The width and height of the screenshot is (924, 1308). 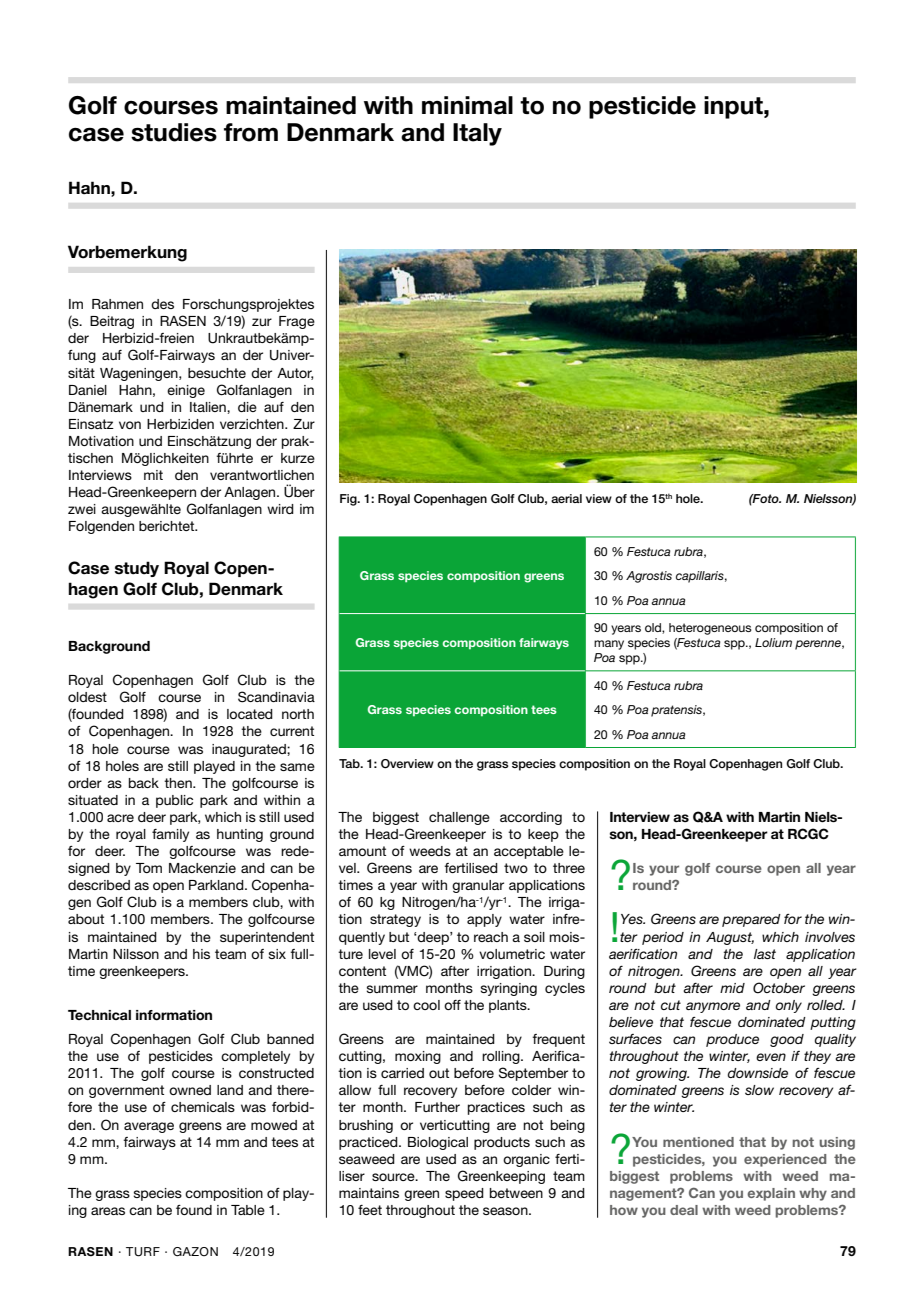 I want to click on studies, so click(x=174, y=132).
